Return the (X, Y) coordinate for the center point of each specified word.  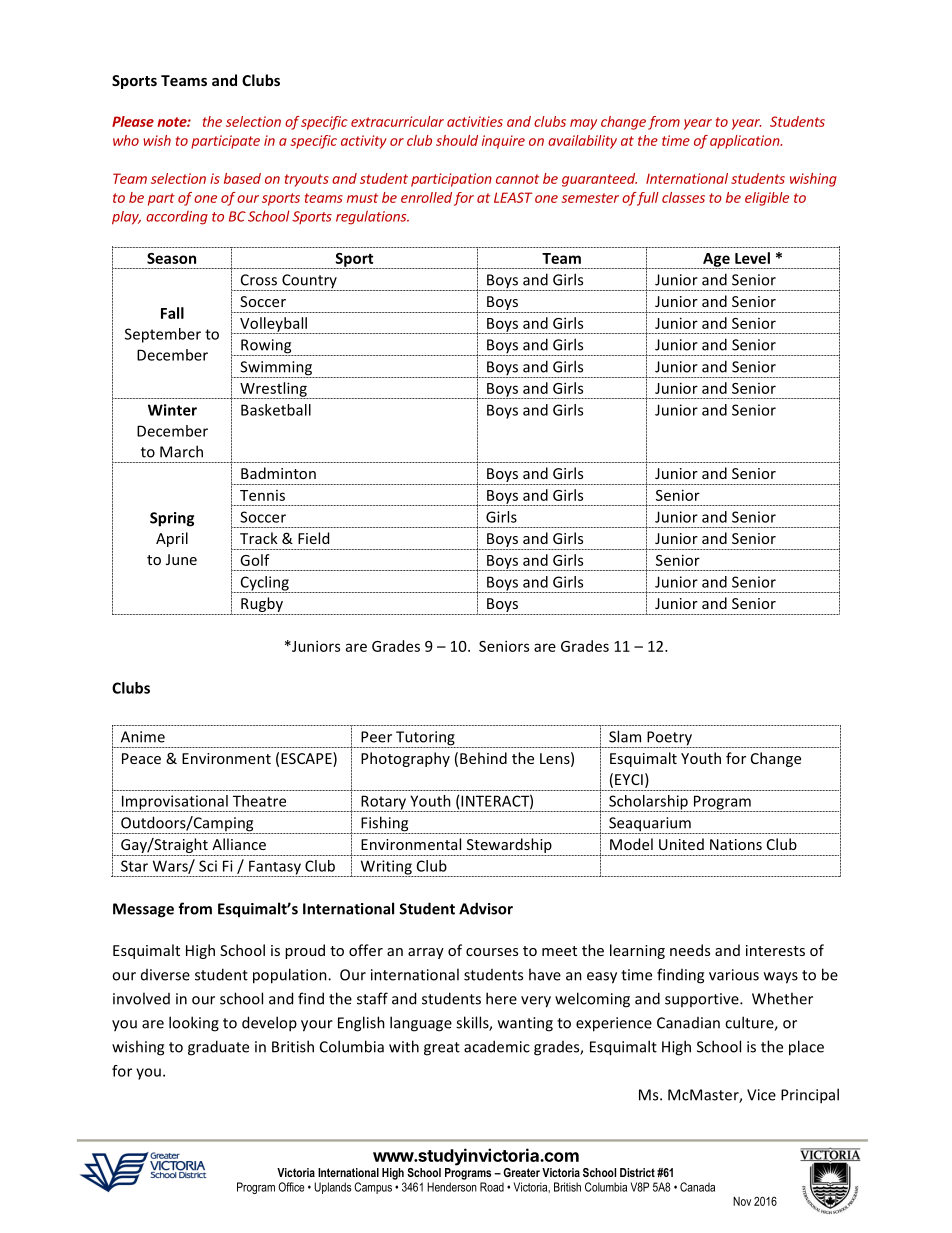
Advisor (486, 908)
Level (752, 258)
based (242, 178)
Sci (208, 866)
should (457, 140)
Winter (172, 410)
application (745, 142)
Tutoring (425, 739)
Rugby (262, 606)
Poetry (669, 739)
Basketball (276, 410)
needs (690, 950)
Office (291, 1187)
